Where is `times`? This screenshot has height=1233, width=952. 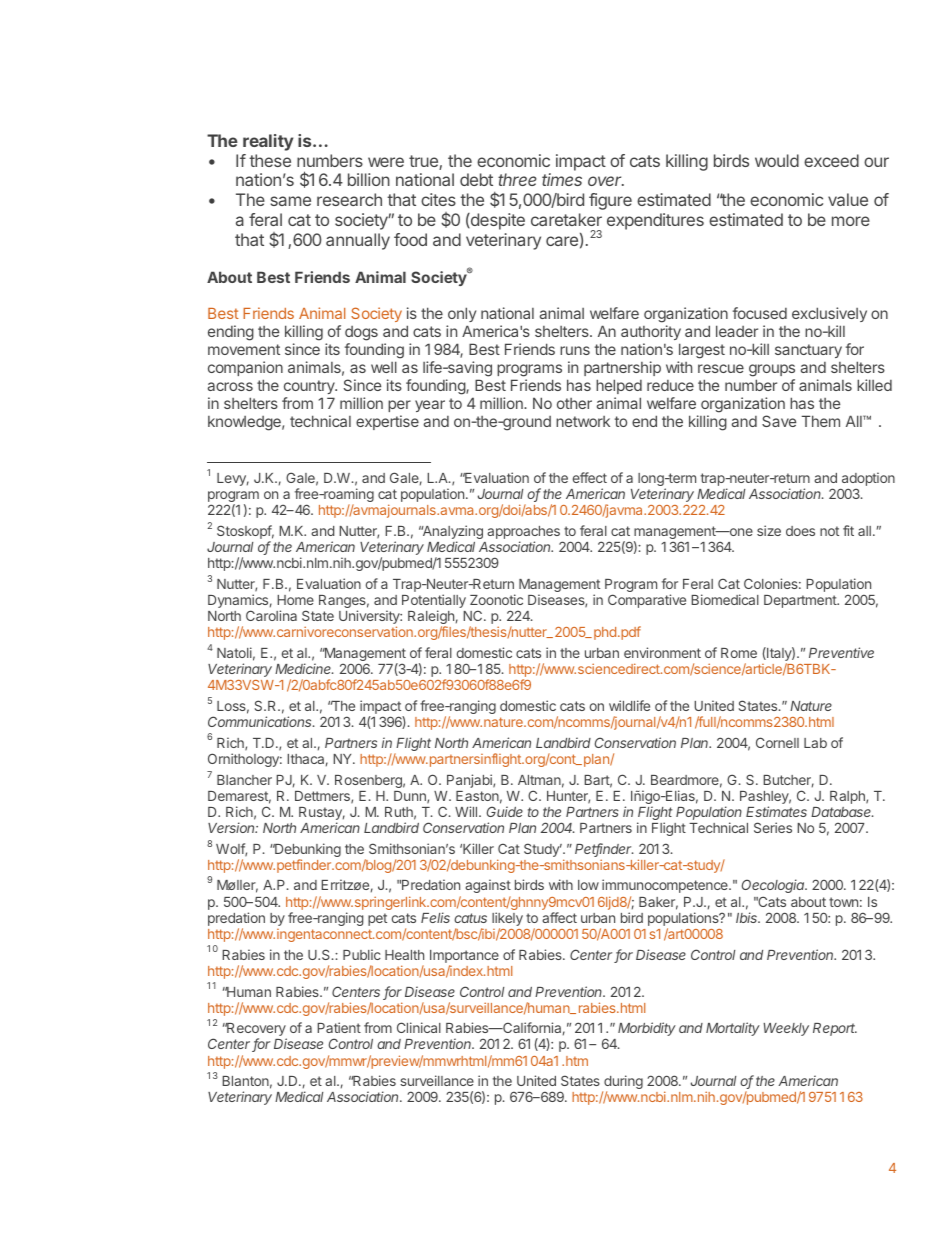
times is located at coordinates (562, 179).
